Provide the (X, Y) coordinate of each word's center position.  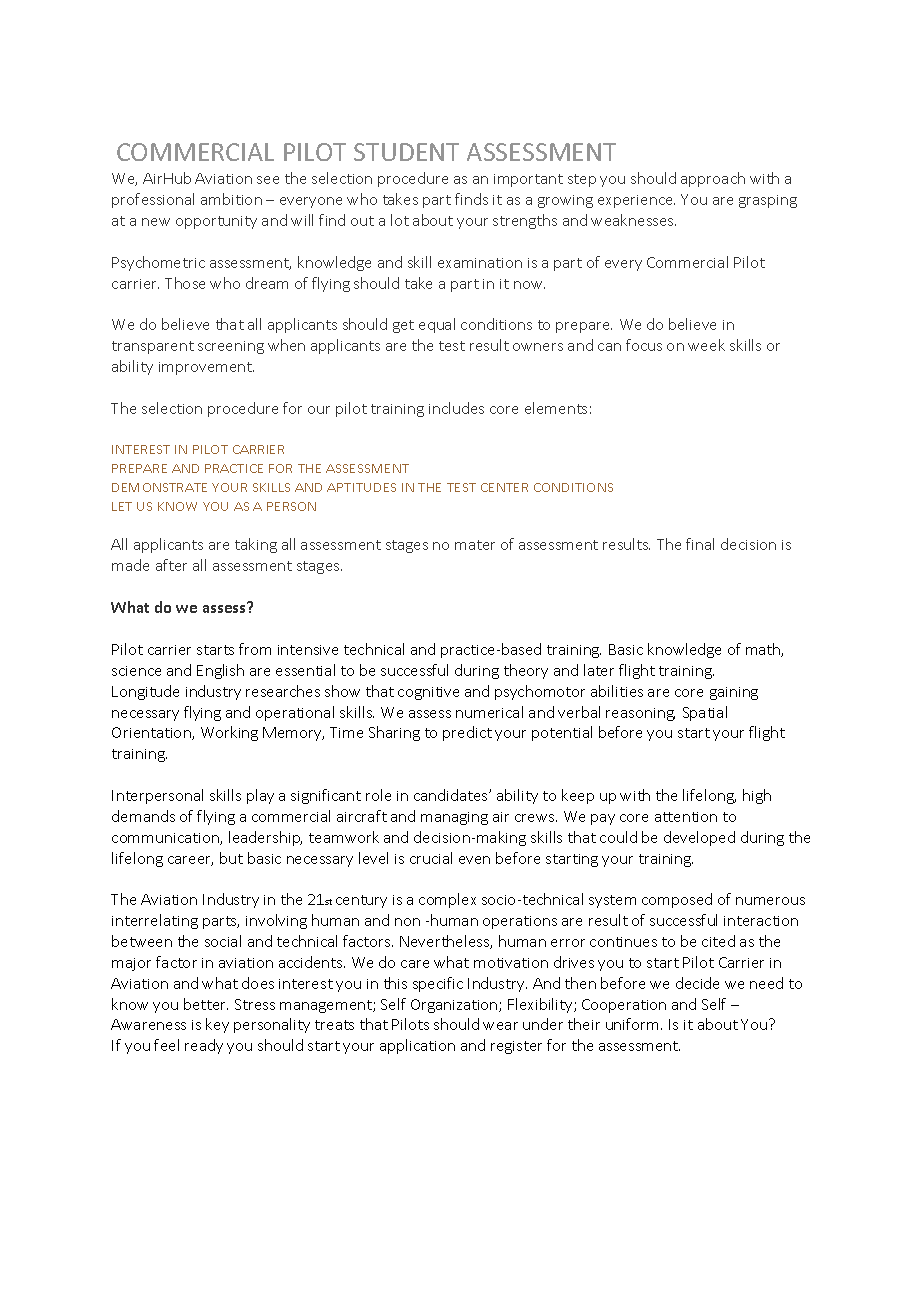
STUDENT (406, 152)
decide (697, 983)
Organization (455, 1006)
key (217, 1025)
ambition (231, 199)
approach (713, 179)
